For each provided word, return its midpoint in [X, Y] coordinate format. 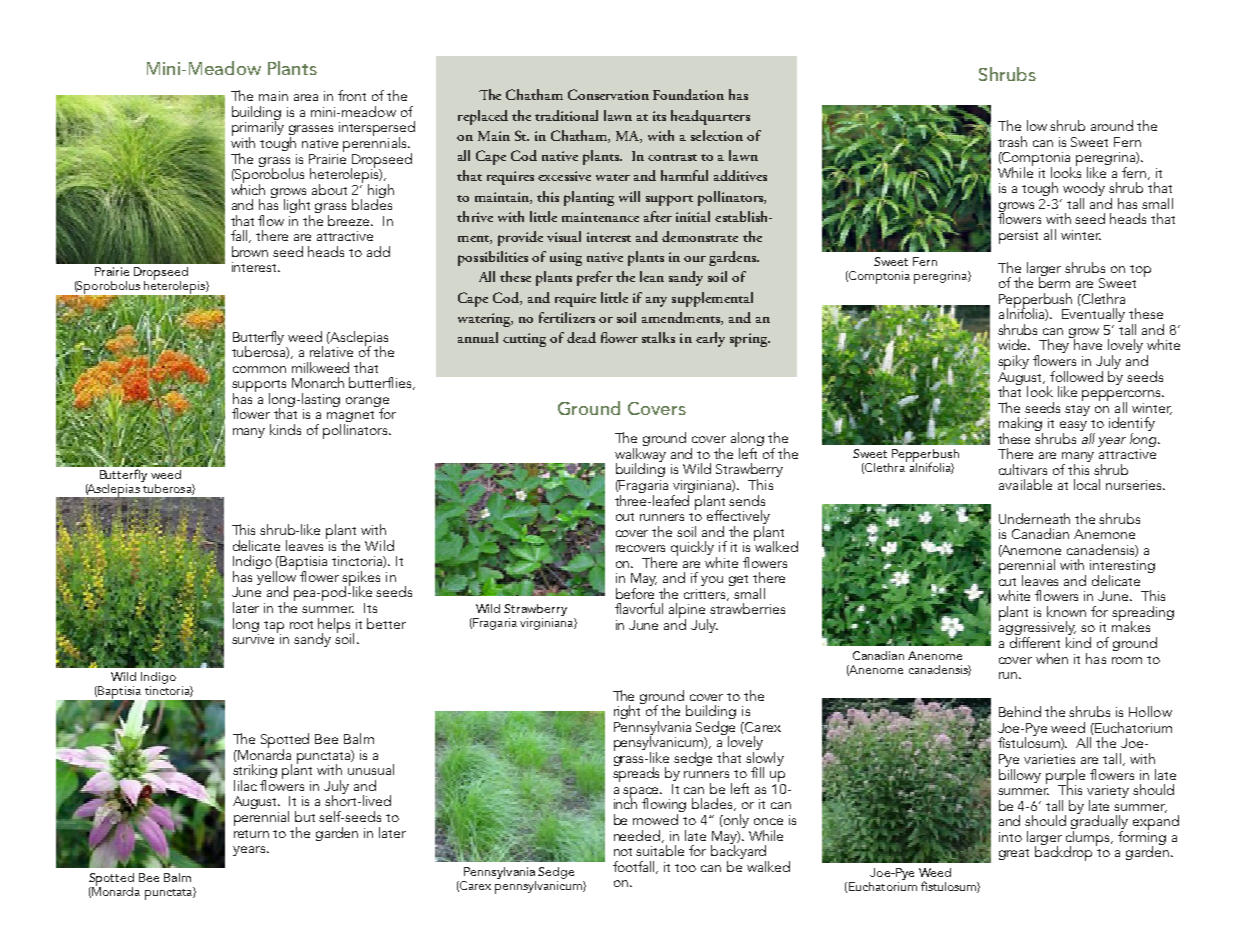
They [1054, 346]
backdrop [1063, 852]
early [710, 339]
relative [331, 351]
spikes [361, 579]
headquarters [710, 117]
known [1066, 611]
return [251, 834]
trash [1012, 141]
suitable [660, 850]
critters [706, 595]
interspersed [377, 130]
